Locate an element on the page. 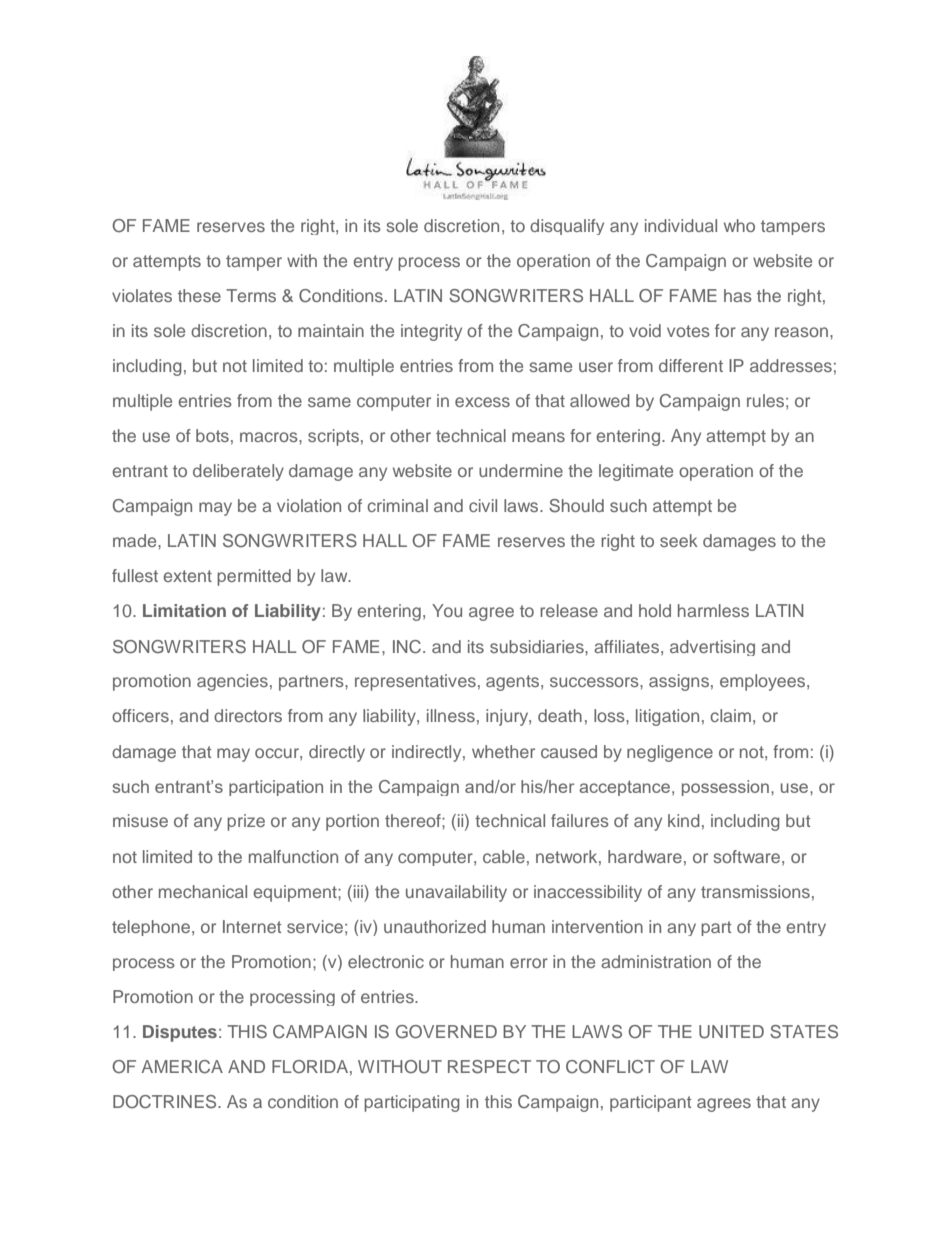  undermine is located at coordinates (521, 470).
